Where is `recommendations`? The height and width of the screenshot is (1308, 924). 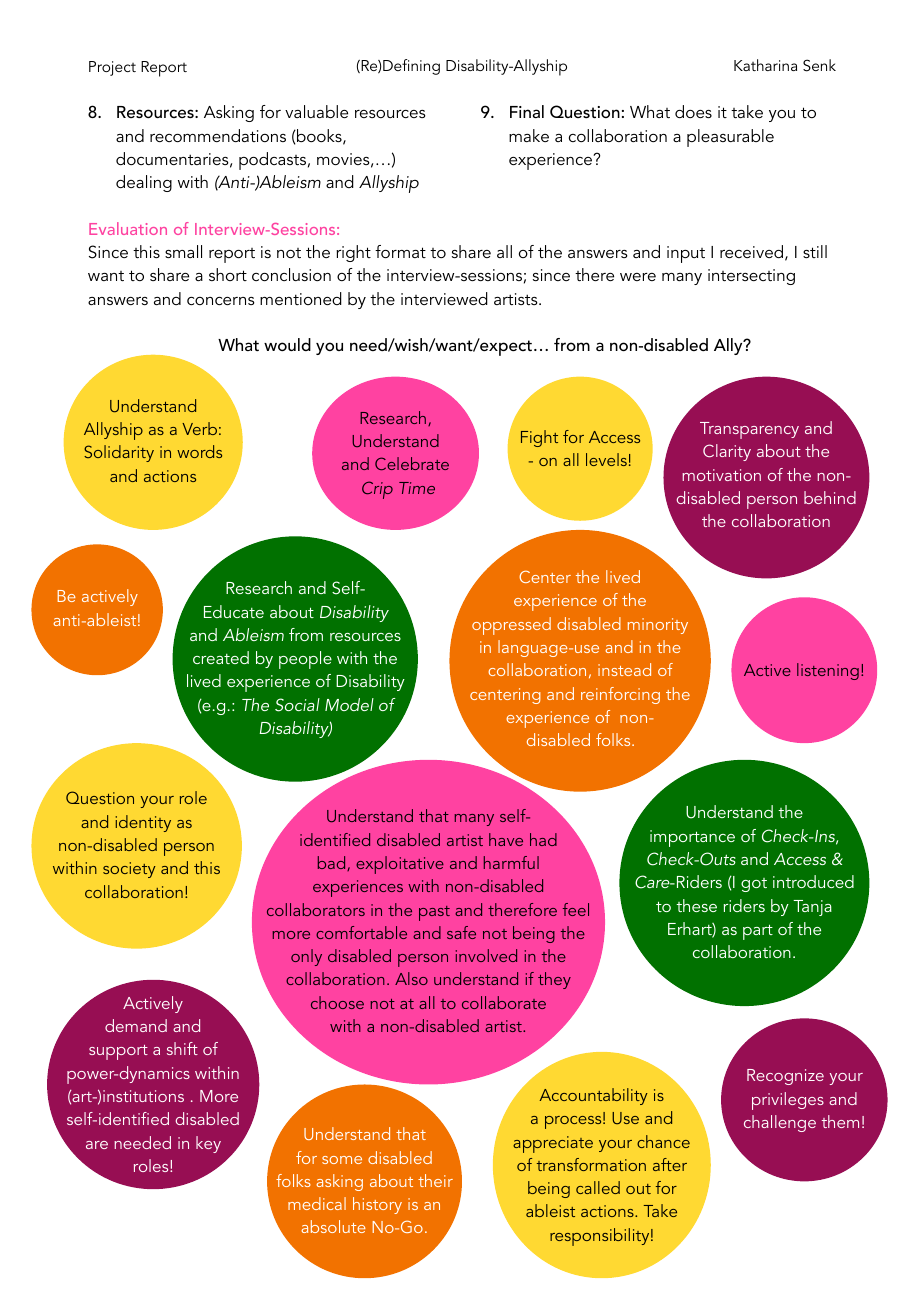 recommendations is located at coordinates (218, 135).
